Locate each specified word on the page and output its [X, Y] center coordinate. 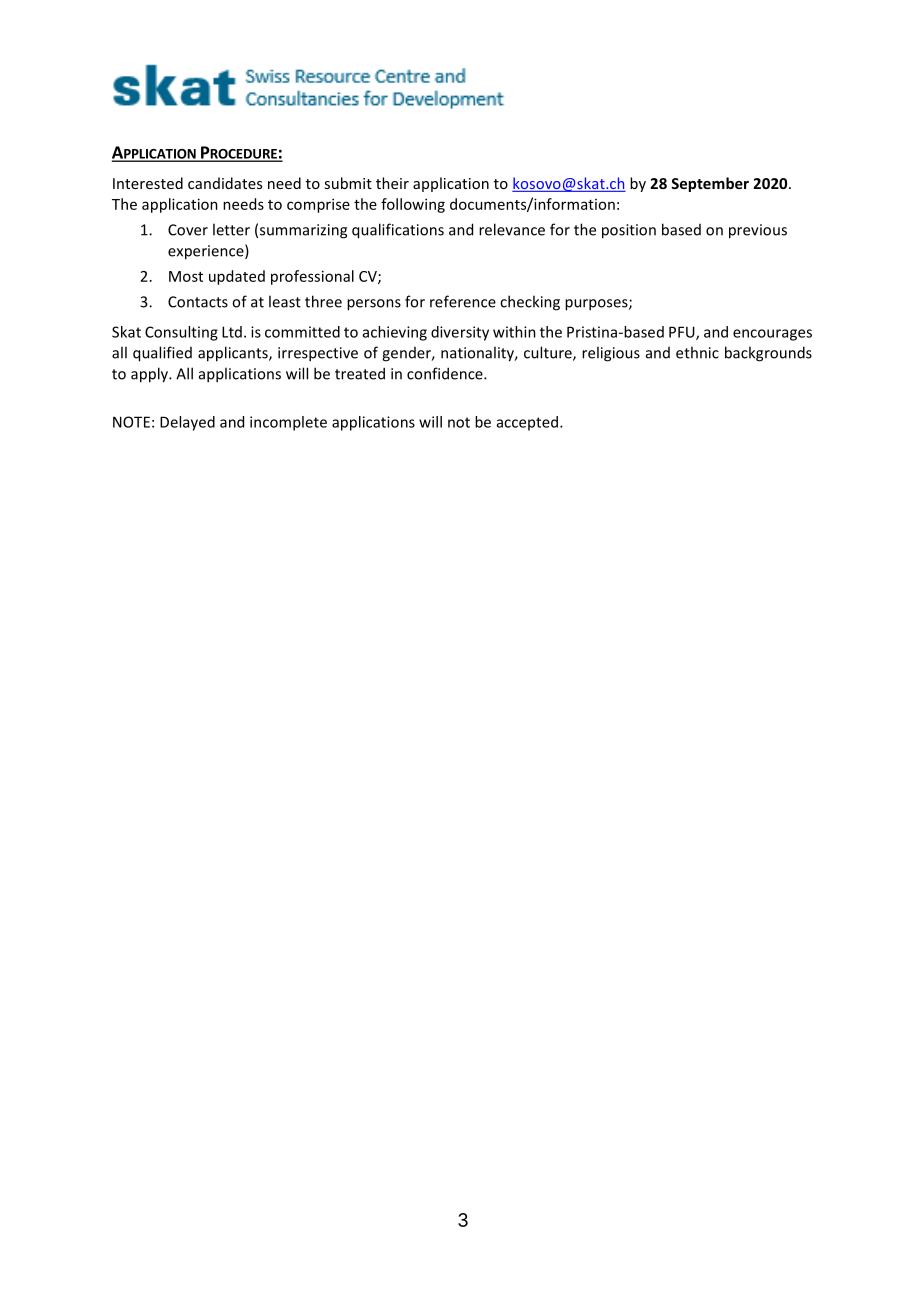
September [710, 184]
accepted [527, 423]
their [392, 183]
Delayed [187, 423]
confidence [446, 373]
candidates [225, 183]
